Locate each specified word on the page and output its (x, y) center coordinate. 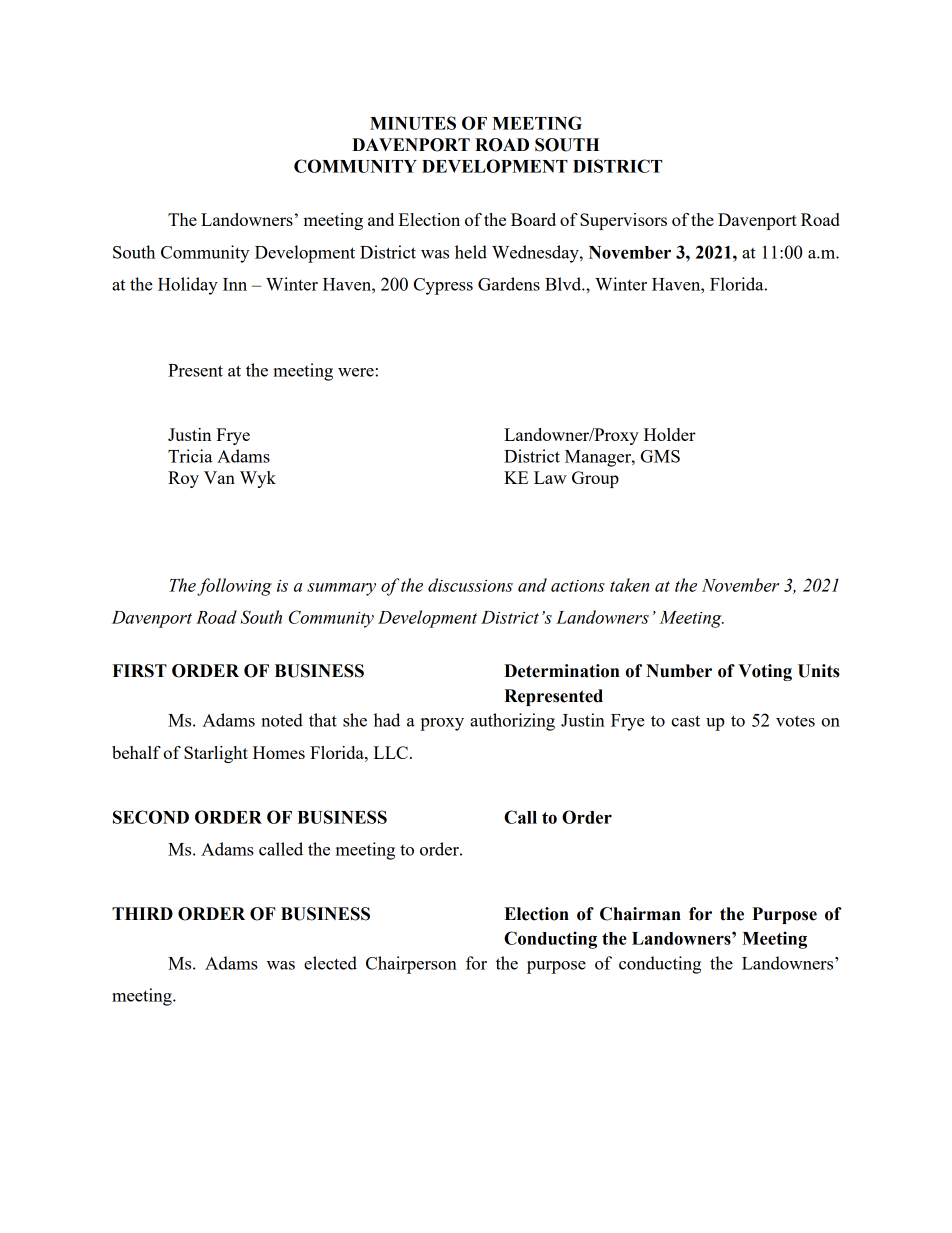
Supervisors (623, 221)
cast (685, 721)
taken (629, 585)
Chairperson (411, 965)
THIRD (142, 913)
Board (533, 219)
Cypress (443, 286)
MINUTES (413, 123)
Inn (235, 284)
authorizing (512, 722)
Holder (670, 434)
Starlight (216, 754)
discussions (470, 585)
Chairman (640, 914)
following (234, 587)
